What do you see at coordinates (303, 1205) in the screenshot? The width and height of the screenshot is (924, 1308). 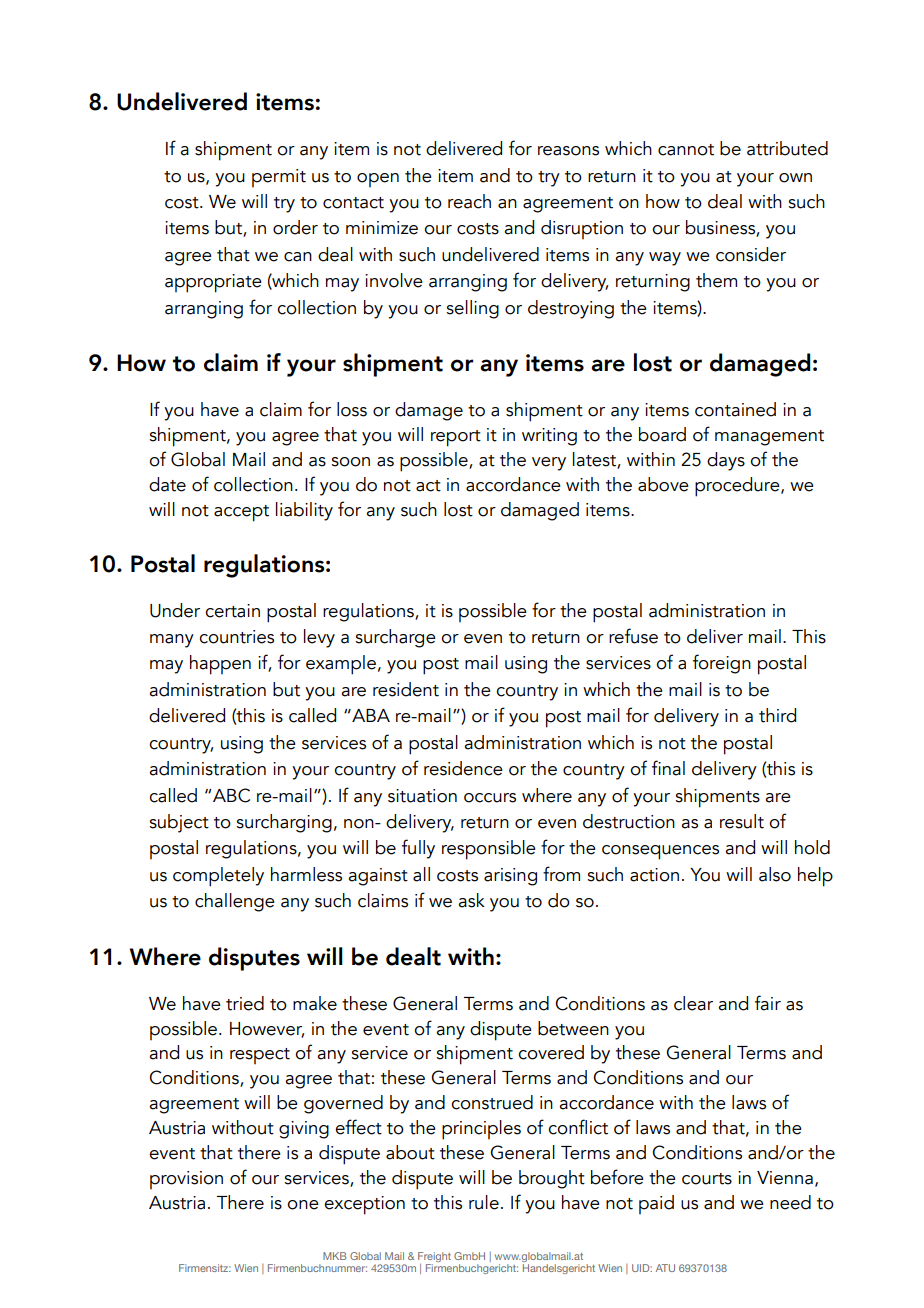 I see `one` at bounding box center [303, 1205].
